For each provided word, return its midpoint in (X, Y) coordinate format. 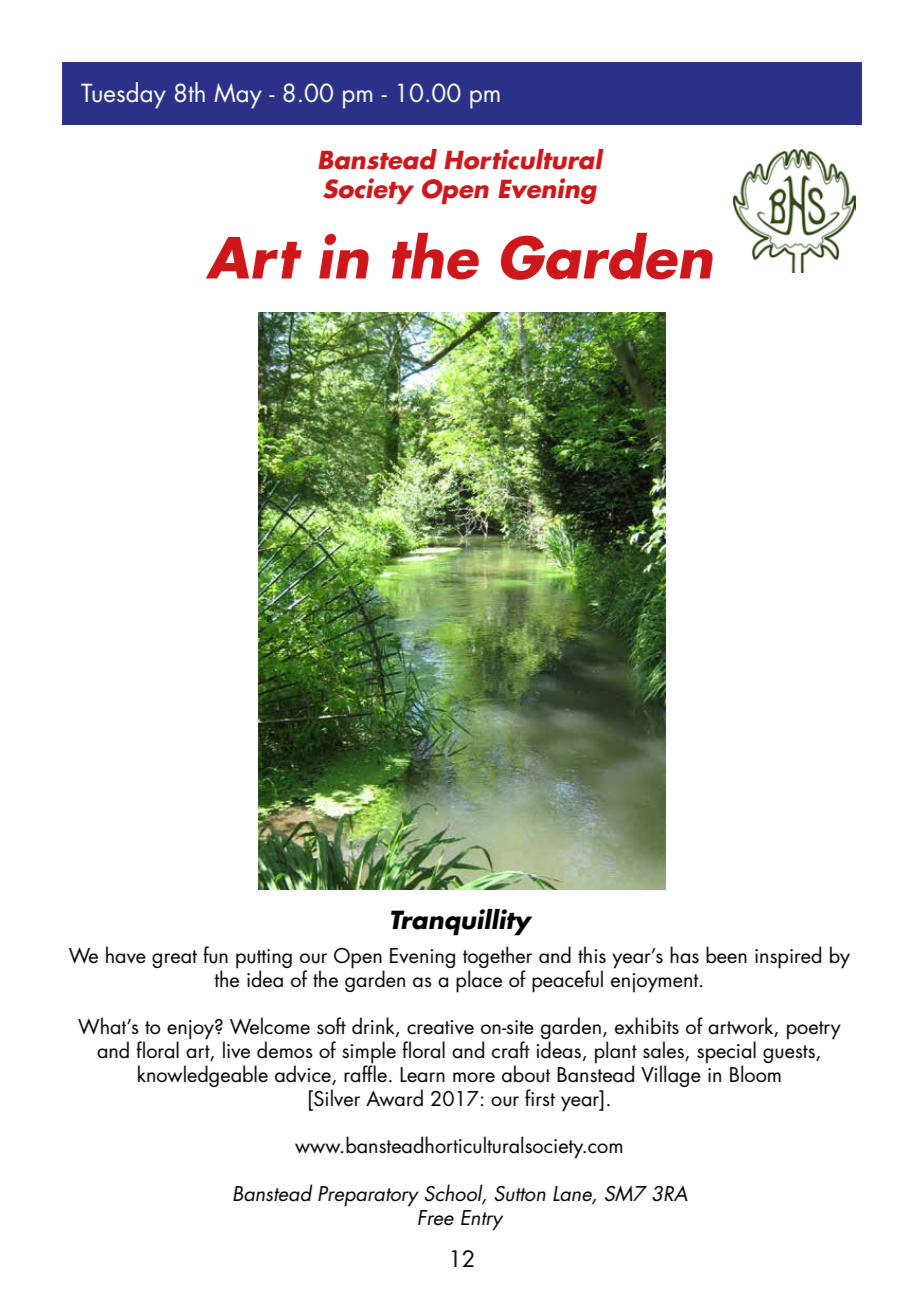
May (238, 96)
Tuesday (123, 95)
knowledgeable (203, 1076)
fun (215, 955)
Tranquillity (461, 922)
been (726, 955)
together (497, 958)
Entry (482, 1220)
